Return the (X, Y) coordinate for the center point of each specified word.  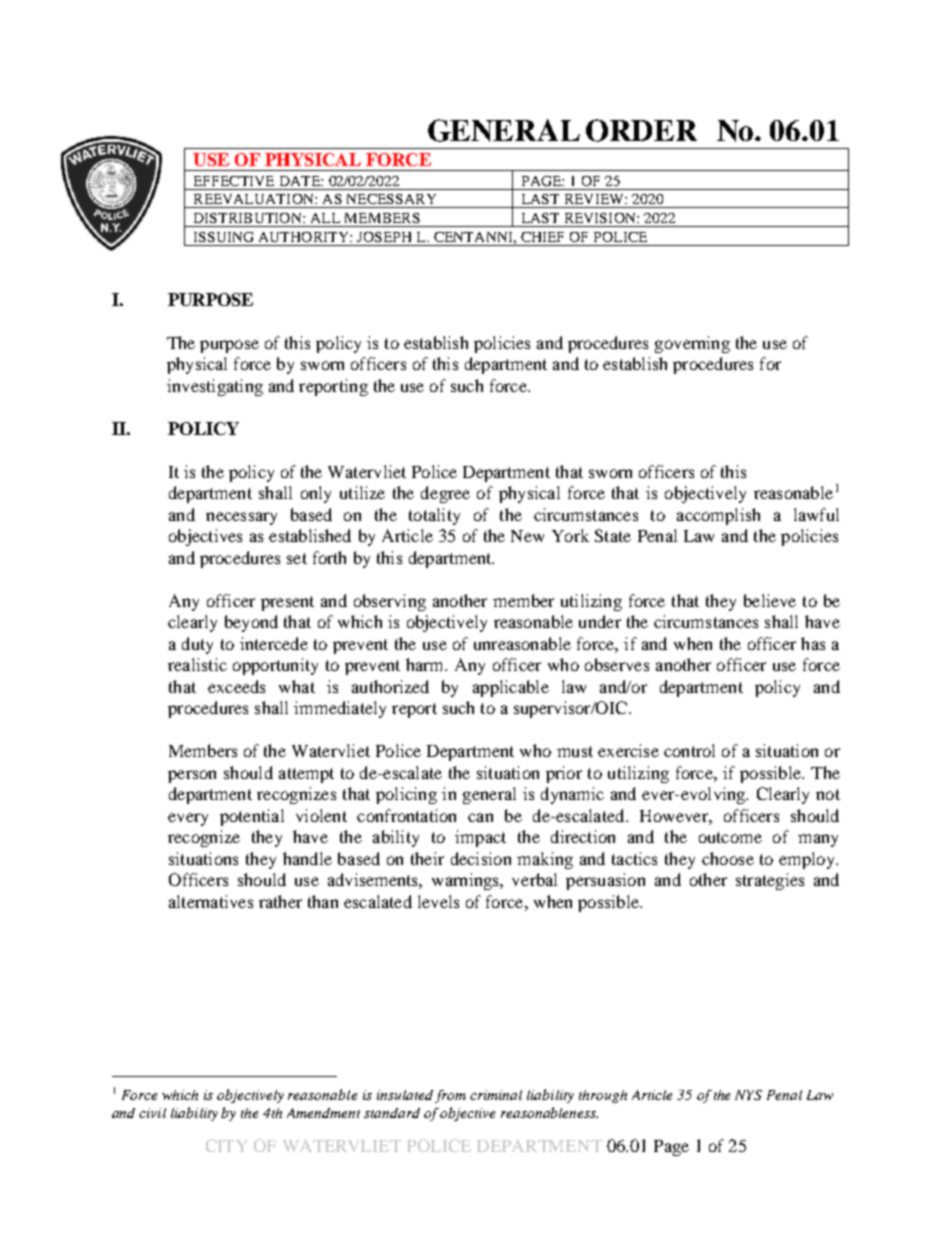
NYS (748, 1095)
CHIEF (542, 237)
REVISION (601, 218)
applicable (511, 688)
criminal (496, 1095)
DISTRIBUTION (249, 218)
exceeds (236, 686)
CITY (227, 1145)
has (813, 643)
